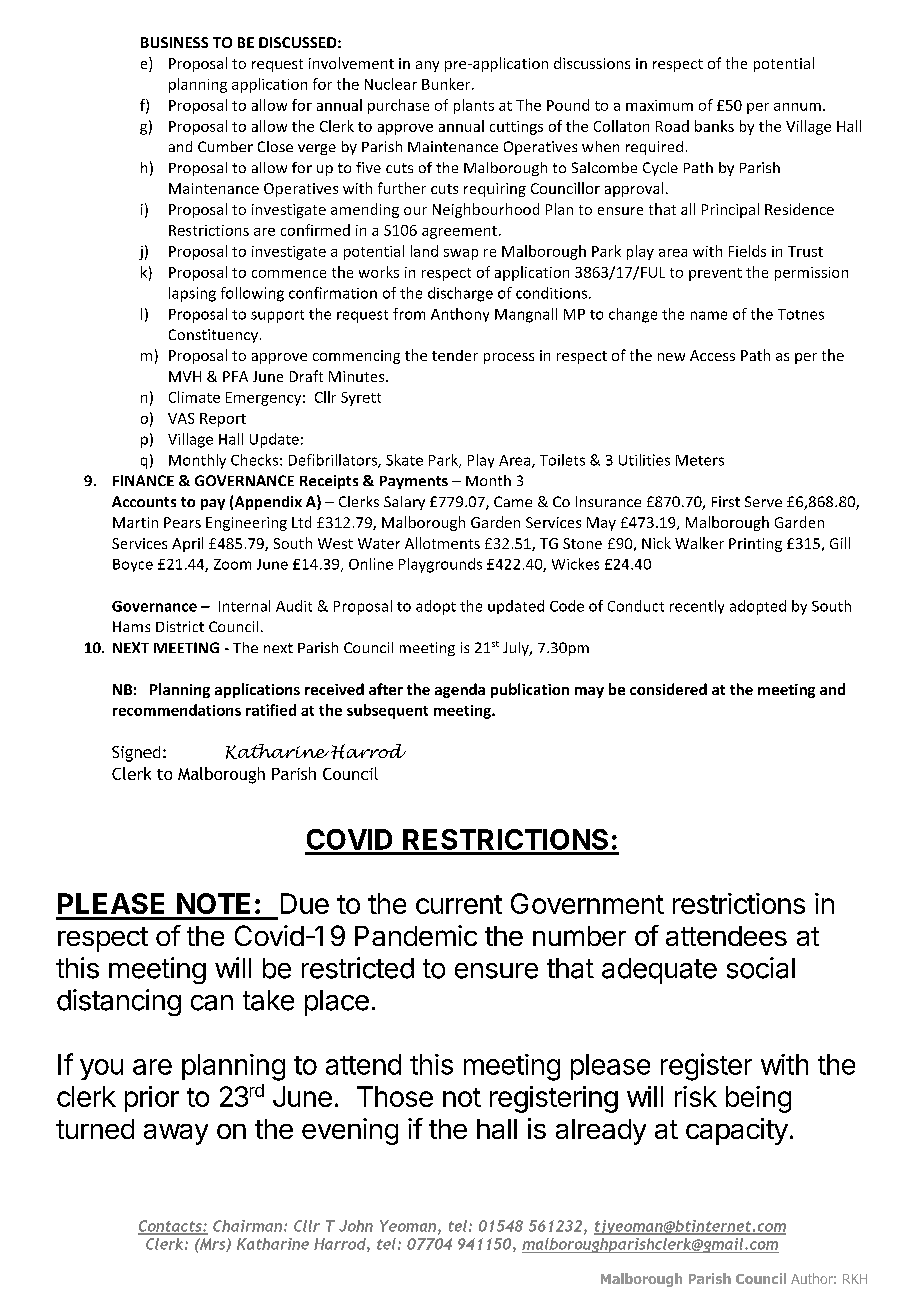  Describe the element at coordinates (171, 1227) in the page. I see `Contacts` at that location.
